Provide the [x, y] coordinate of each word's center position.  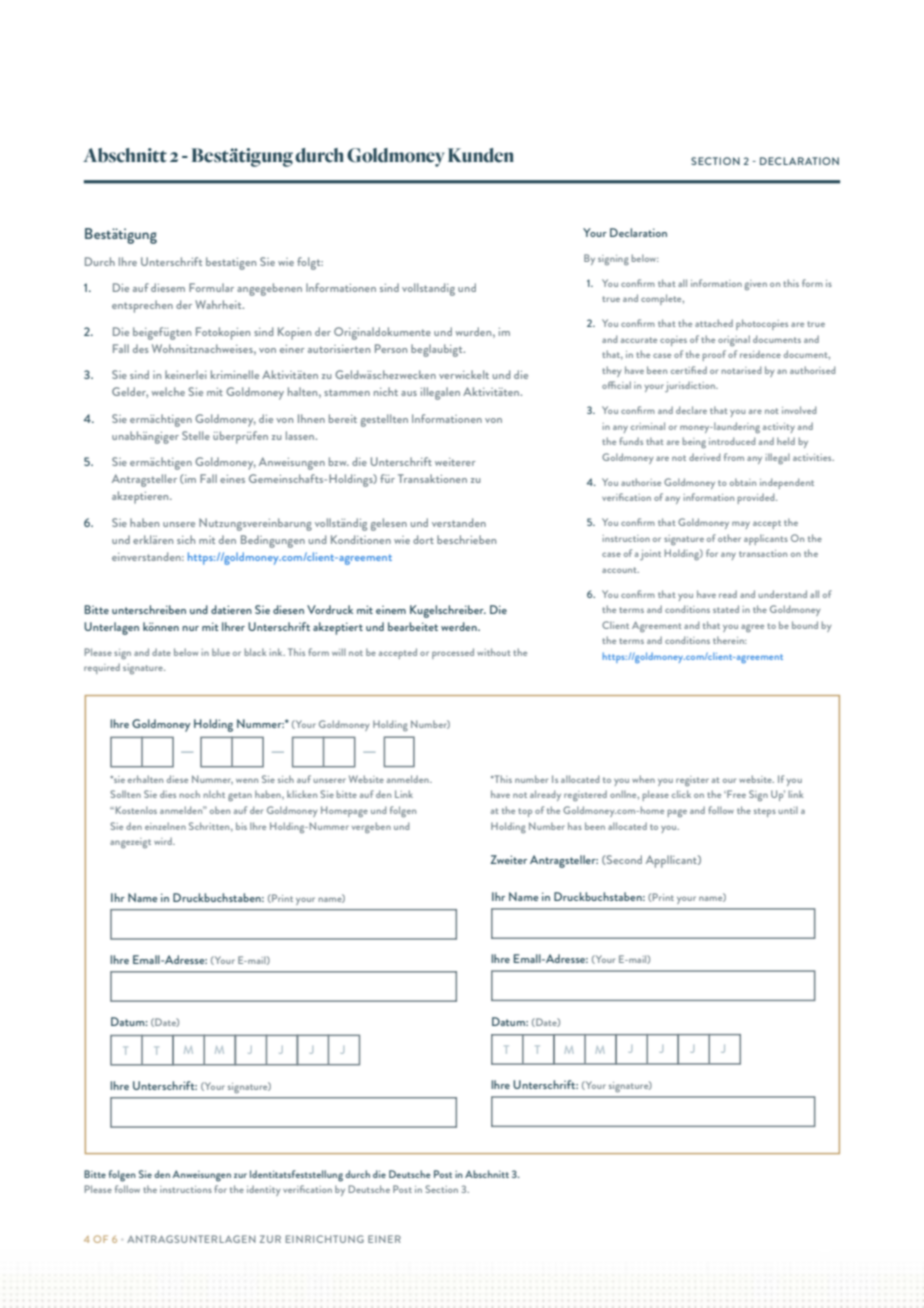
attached [714, 323]
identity [264, 1190]
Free [735, 794]
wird [164, 841]
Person [391, 348]
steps [765, 812]
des [141, 348]
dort [423, 539]
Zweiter [508, 859]
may [741, 525]
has [575, 826]
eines [232, 479]
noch [190, 794]
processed [453, 653]
